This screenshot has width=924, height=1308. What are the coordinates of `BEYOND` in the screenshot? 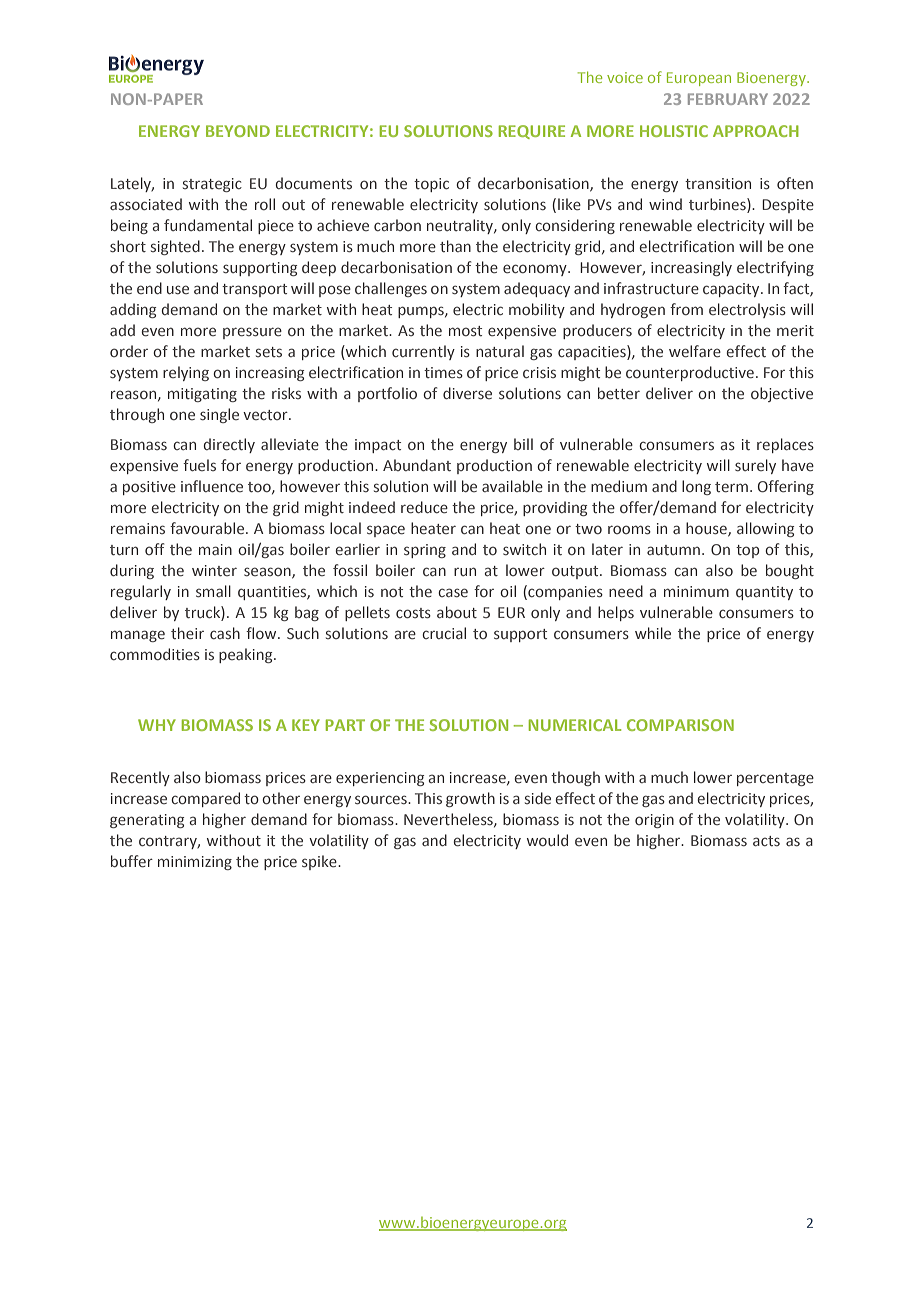 It's located at (238, 131).
